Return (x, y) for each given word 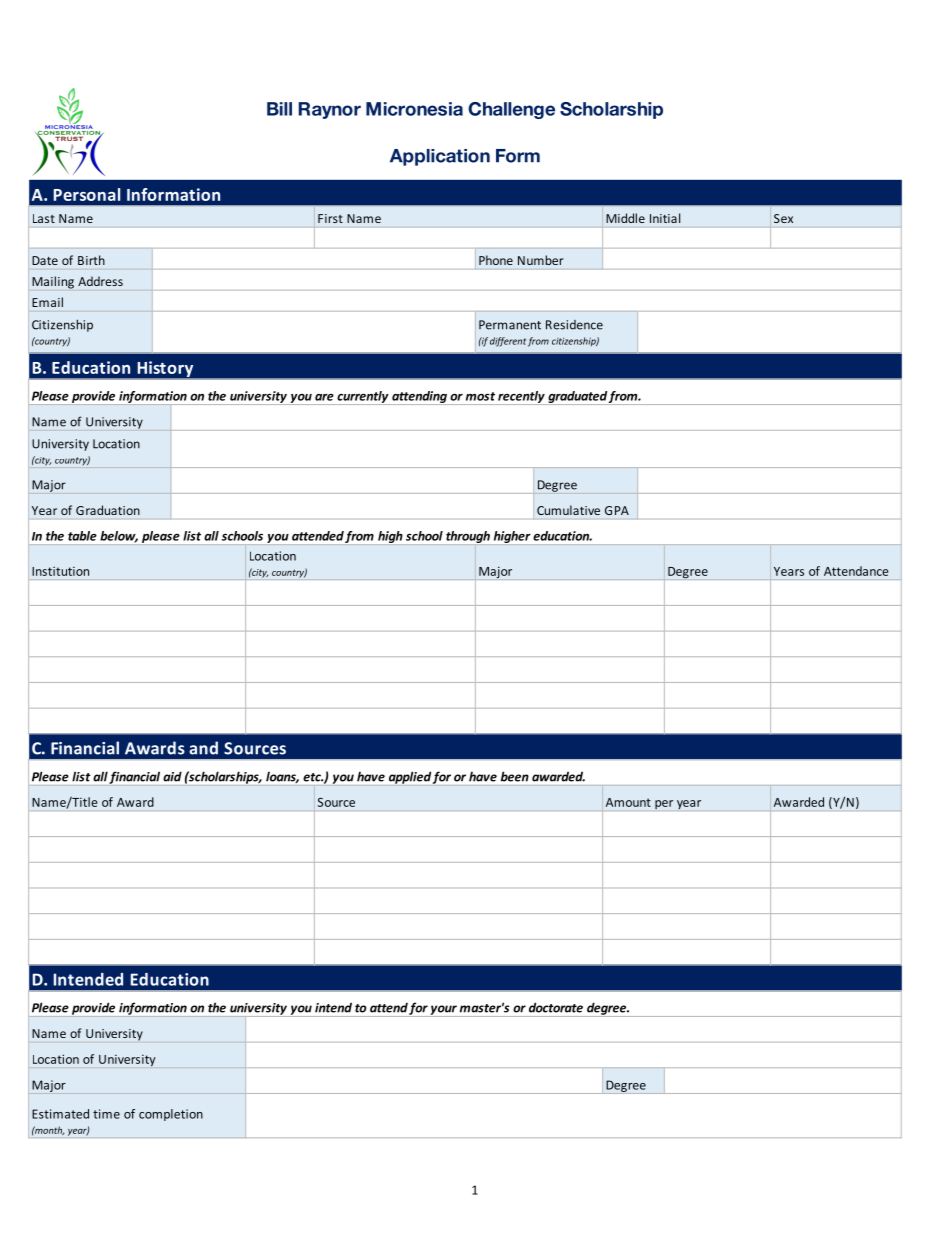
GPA (617, 510)
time (106, 1114)
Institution (60, 571)
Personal (87, 194)
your (444, 1011)
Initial (665, 218)
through (468, 537)
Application (440, 157)
